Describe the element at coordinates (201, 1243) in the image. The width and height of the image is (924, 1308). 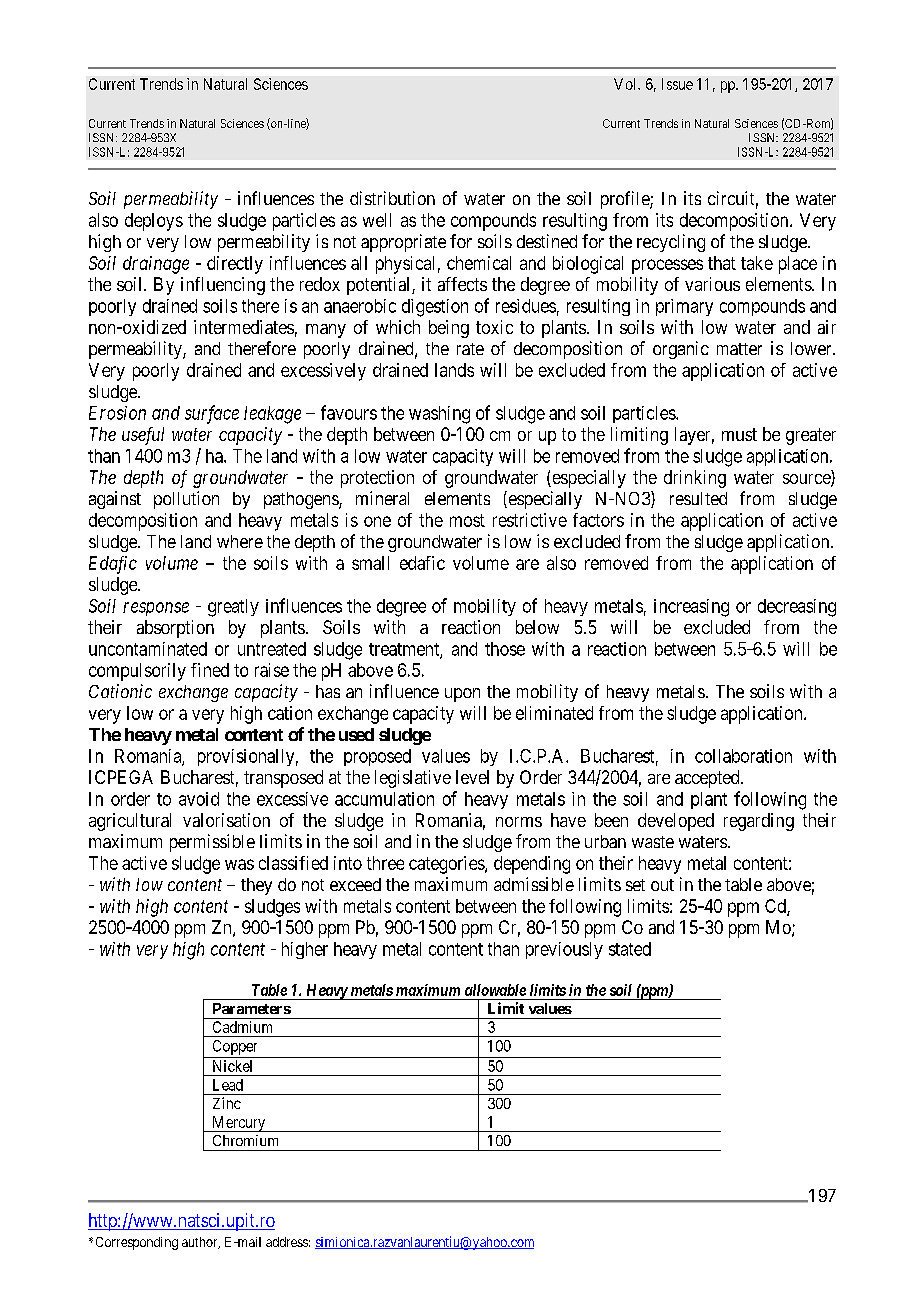
I see `author` at that location.
